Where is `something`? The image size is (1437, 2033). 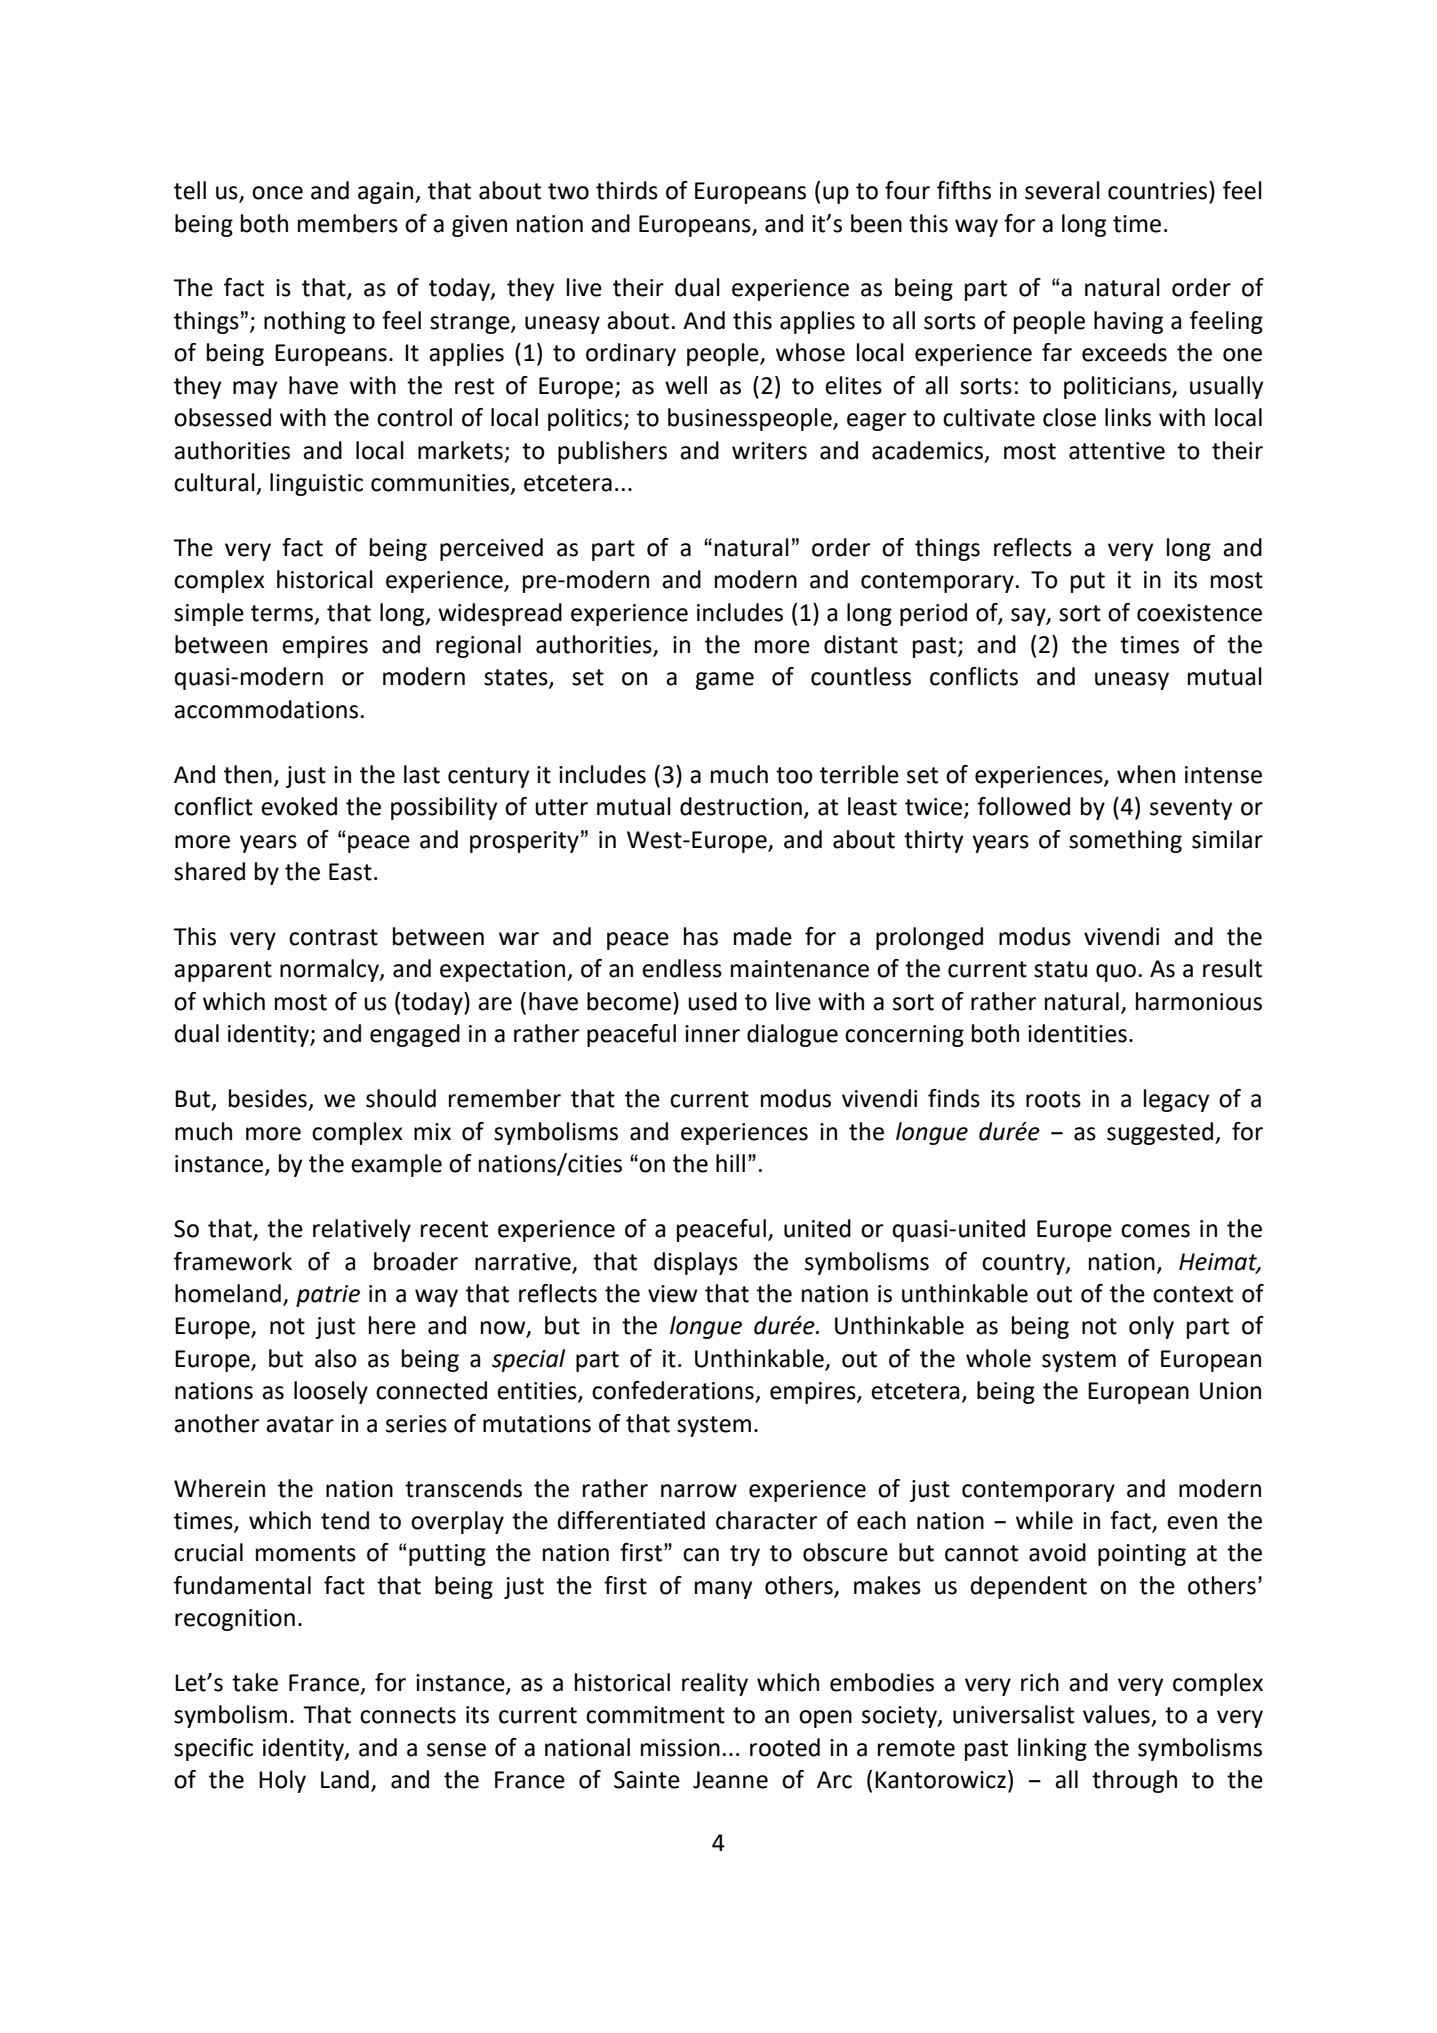
something is located at coordinates (1125, 841).
